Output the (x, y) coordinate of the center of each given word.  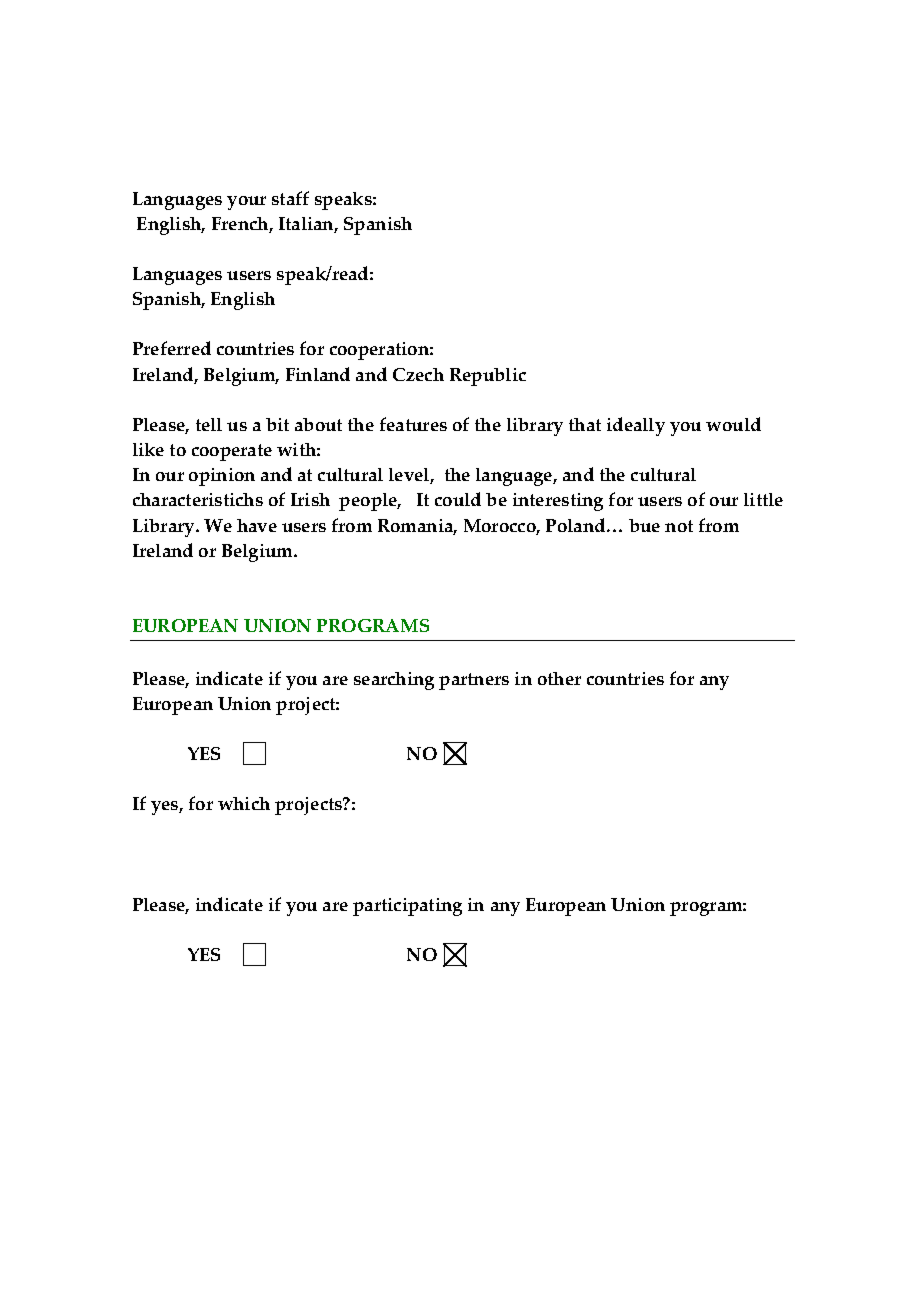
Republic (488, 377)
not (679, 526)
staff (290, 198)
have (257, 525)
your (246, 203)
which (244, 803)
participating (407, 907)
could (458, 499)
